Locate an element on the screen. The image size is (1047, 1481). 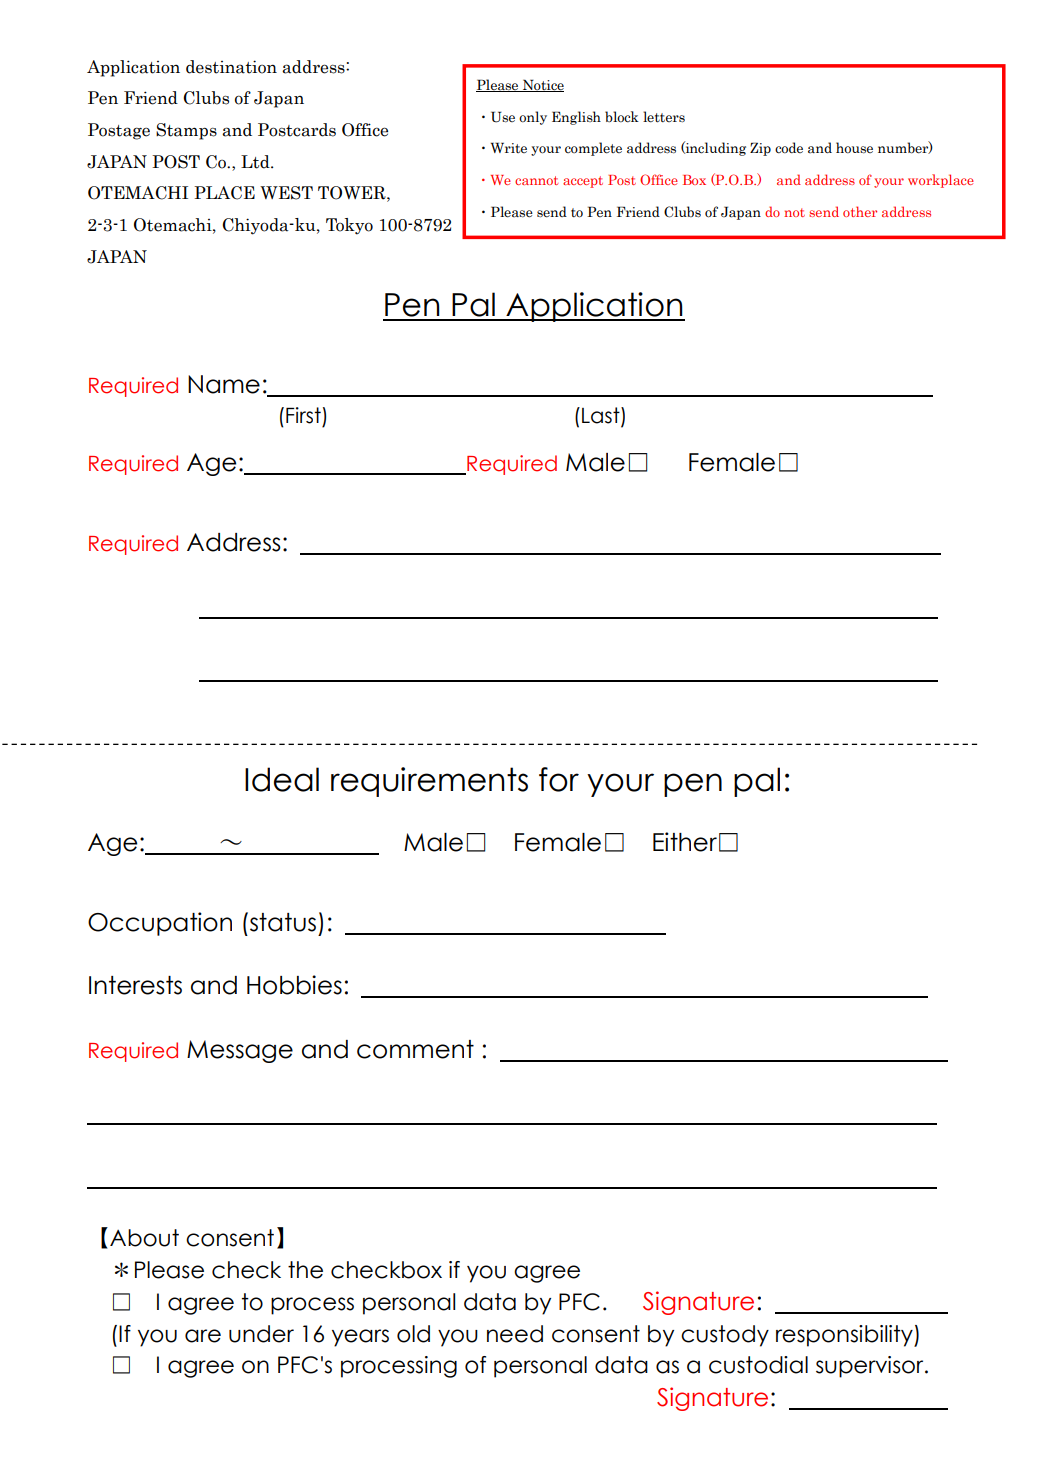
are is located at coordinates (203, 1336).
